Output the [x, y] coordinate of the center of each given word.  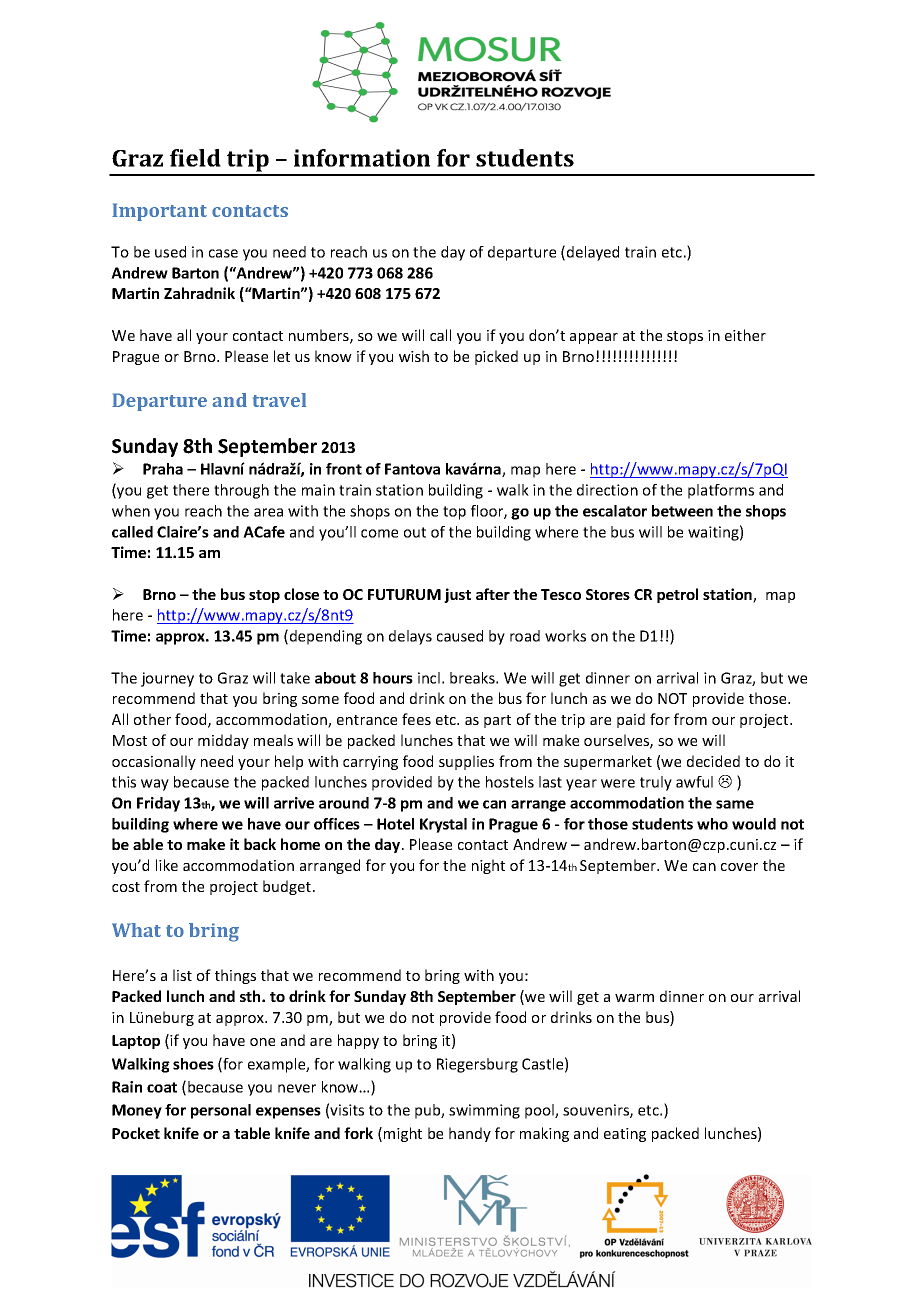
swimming [484, 1111]
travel [279, 400]
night [488, 866]
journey [167, 679]
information [362, 158]
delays [410, 637]
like [167, 865]
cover [739, 867]
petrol [677, 595]
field [195, 158]
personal [221, 1111]
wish [414, 356]
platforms [721, 491]
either [745, 335]
